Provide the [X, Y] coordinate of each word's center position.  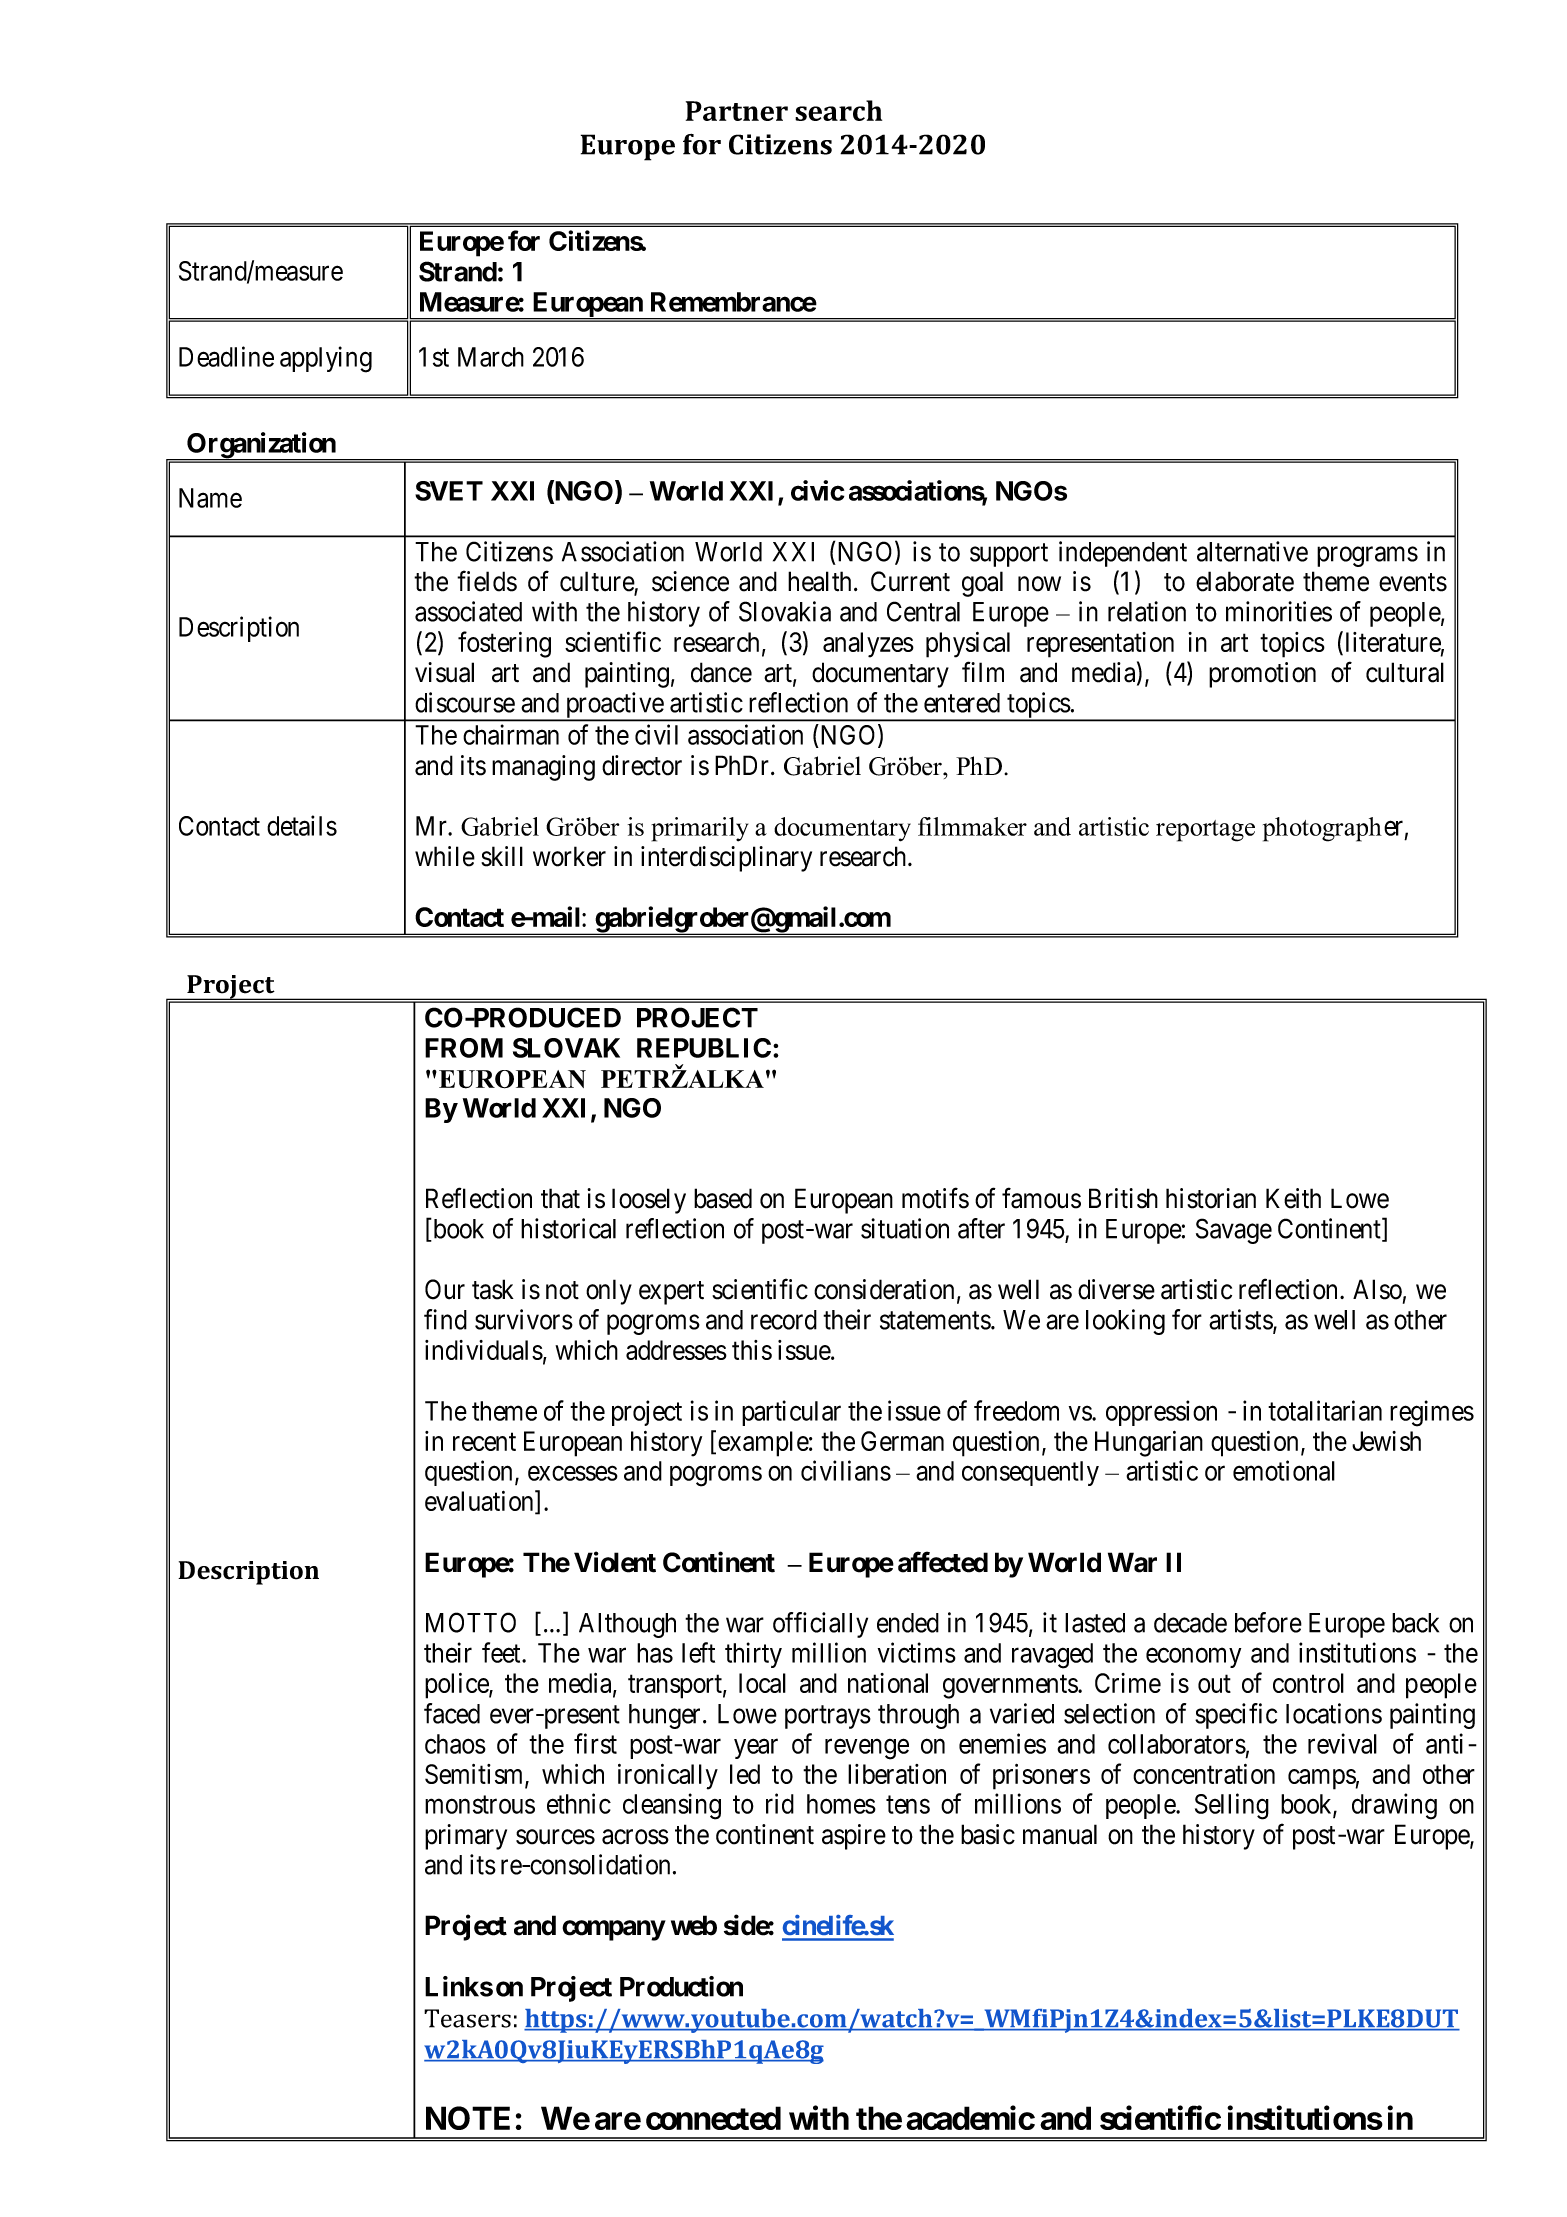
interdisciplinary [726, 859]
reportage [1205, 831]
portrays [828, 1717]
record [784, 1320]
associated [468, 611]
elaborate [1245, 581]
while [445, 856]
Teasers [467, 2018]
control [1308, 1683]
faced [452, 1713]
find [445, 1319]
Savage [1234, 1231]
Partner [737, 111]
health [819, 581]
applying [326, 359]
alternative [1252, 551]
